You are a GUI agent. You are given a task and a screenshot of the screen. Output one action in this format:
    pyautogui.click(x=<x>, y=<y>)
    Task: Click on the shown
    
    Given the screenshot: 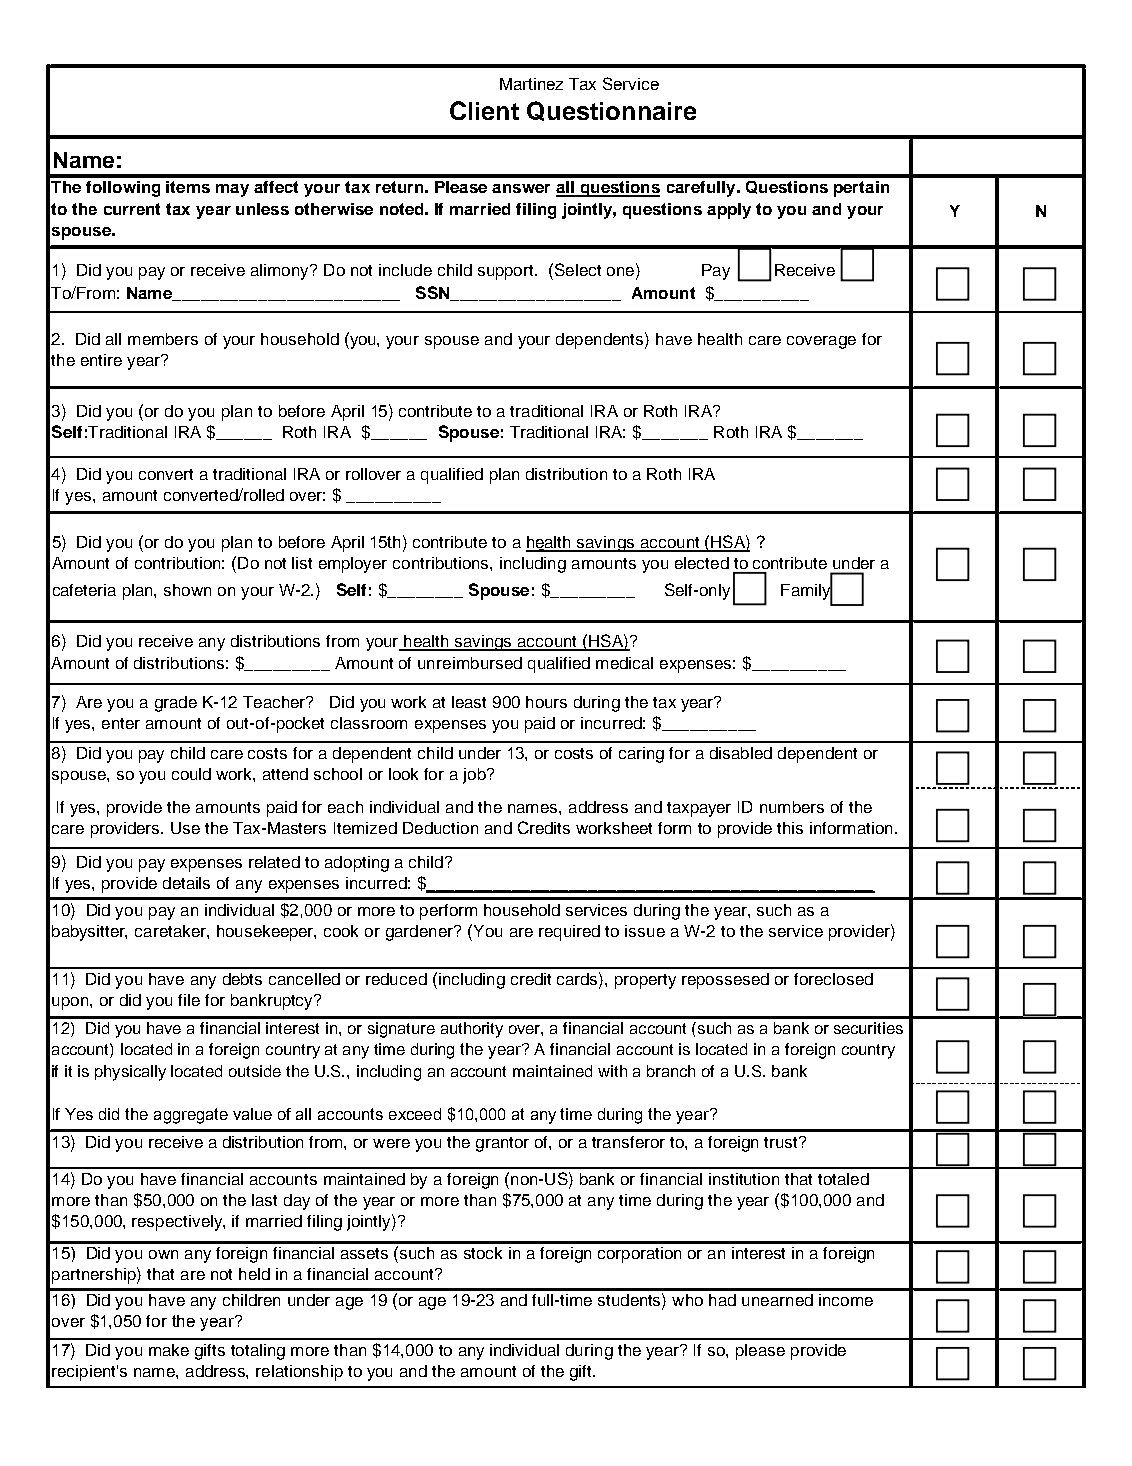 What is the action you would take?
    pyautogui.click(x=187, y=590)
